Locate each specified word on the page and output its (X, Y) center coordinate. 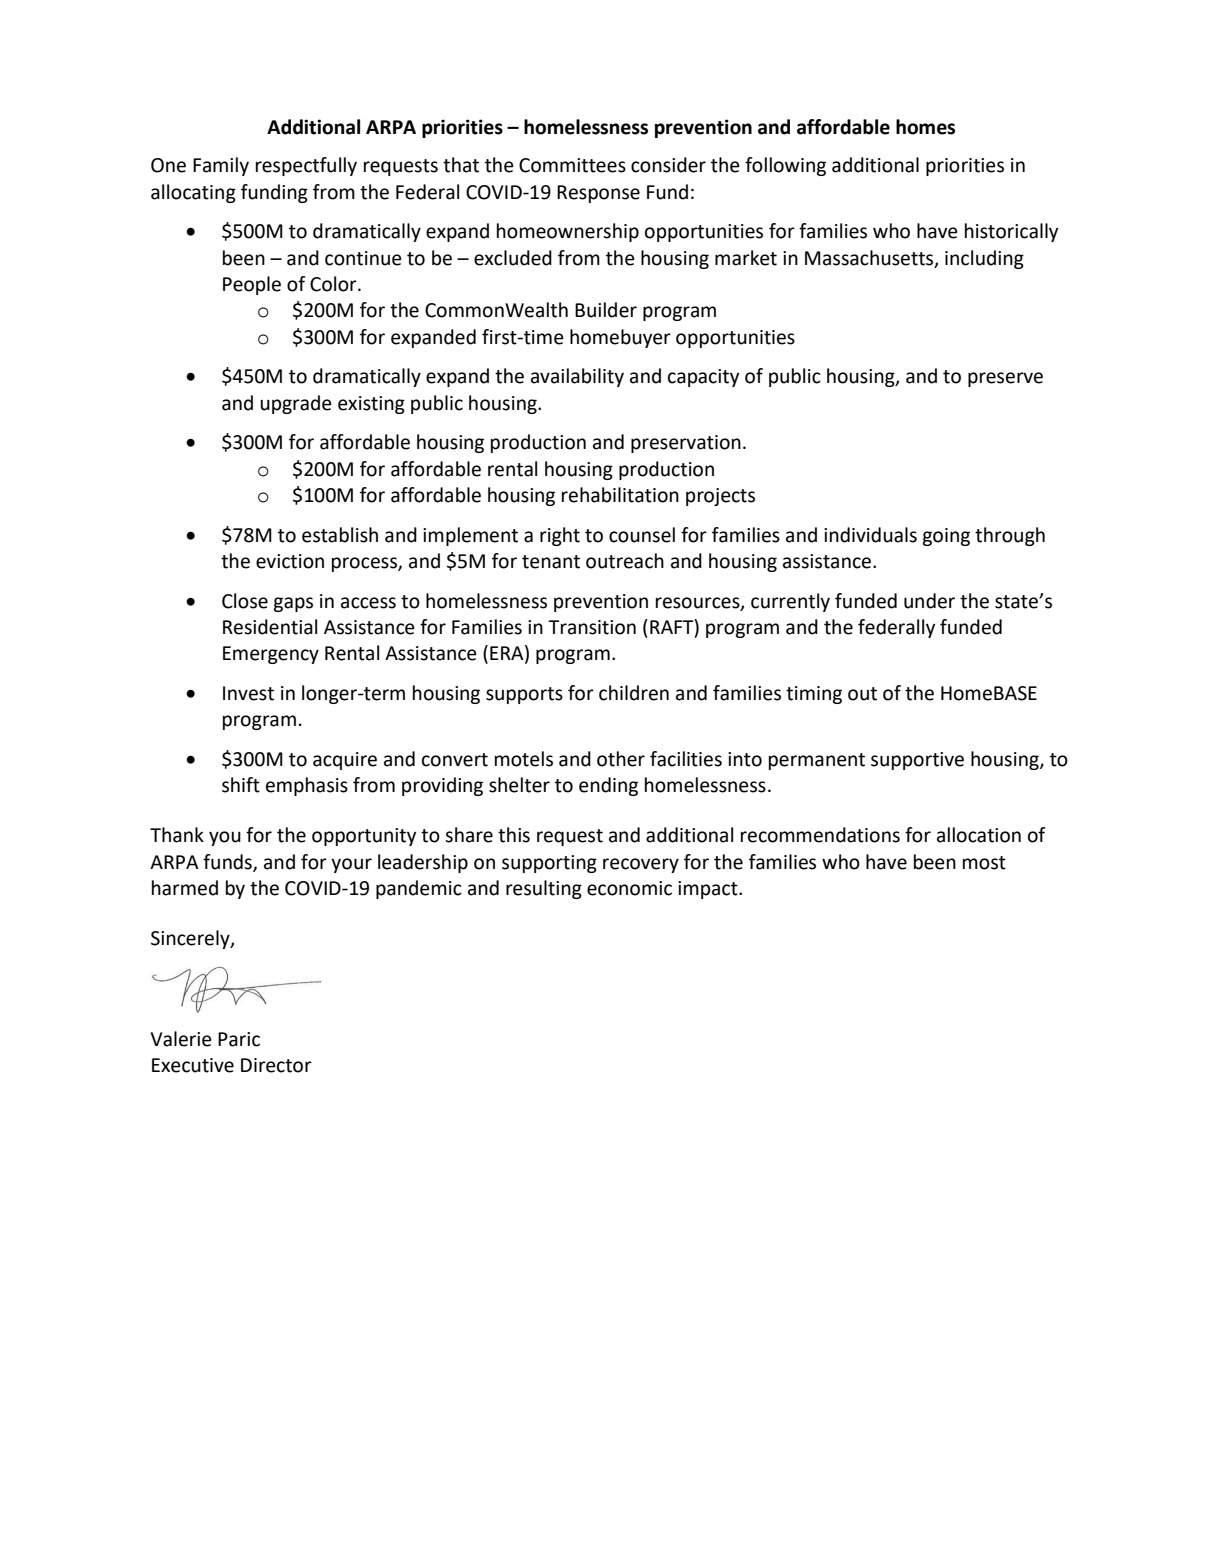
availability (577, 377)
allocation (979, 835)
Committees (572, 165)
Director (276, 1065)
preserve (1005, 379)
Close (245, 601)
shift (241, 785)
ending (608, 786)
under (929, 601)
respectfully (306, 166)
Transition (592, 627)
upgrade (296, 404)
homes (925, 127)
